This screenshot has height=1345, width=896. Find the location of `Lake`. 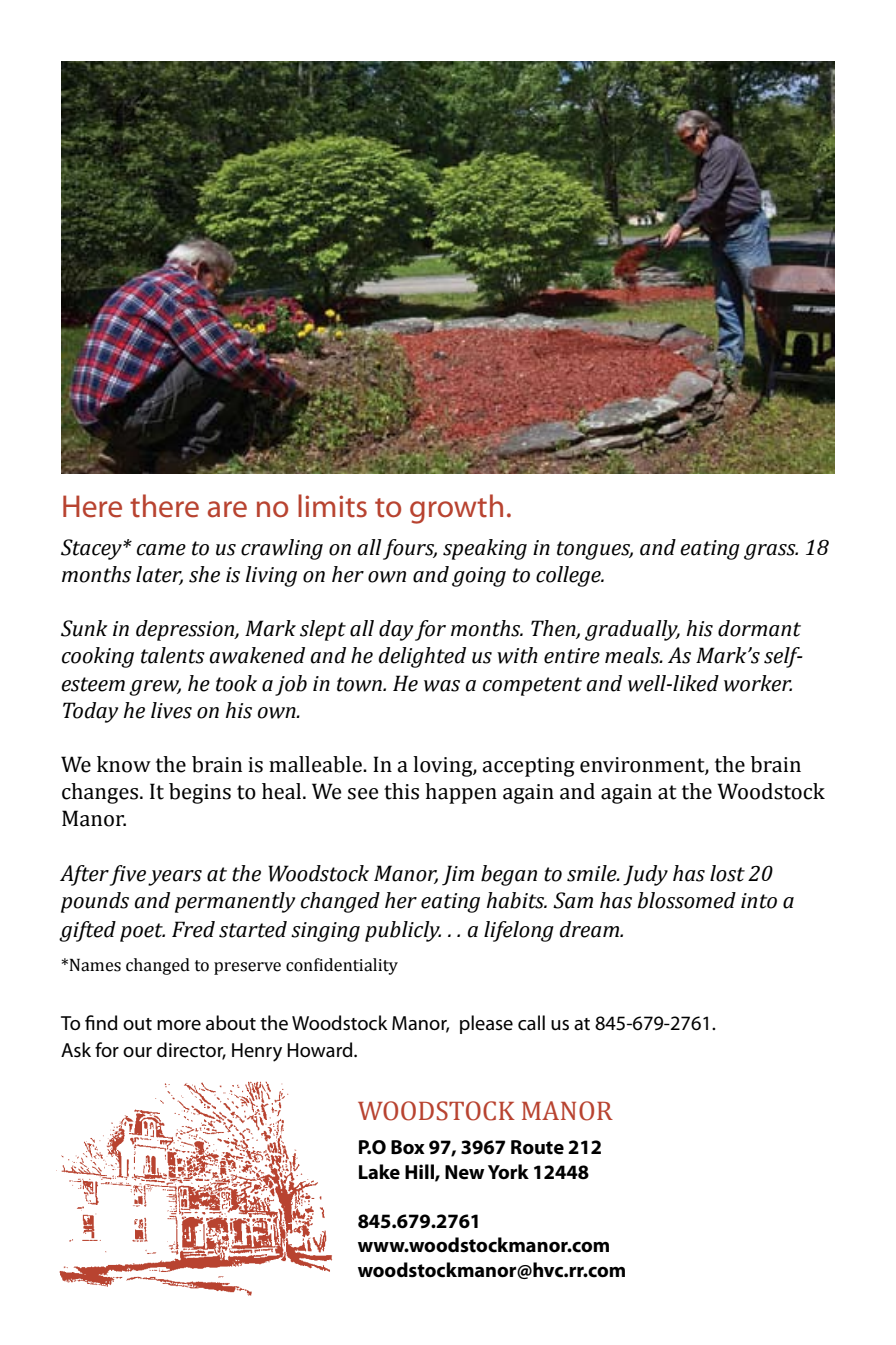

Lake is located at coordinates (379, 1172).
